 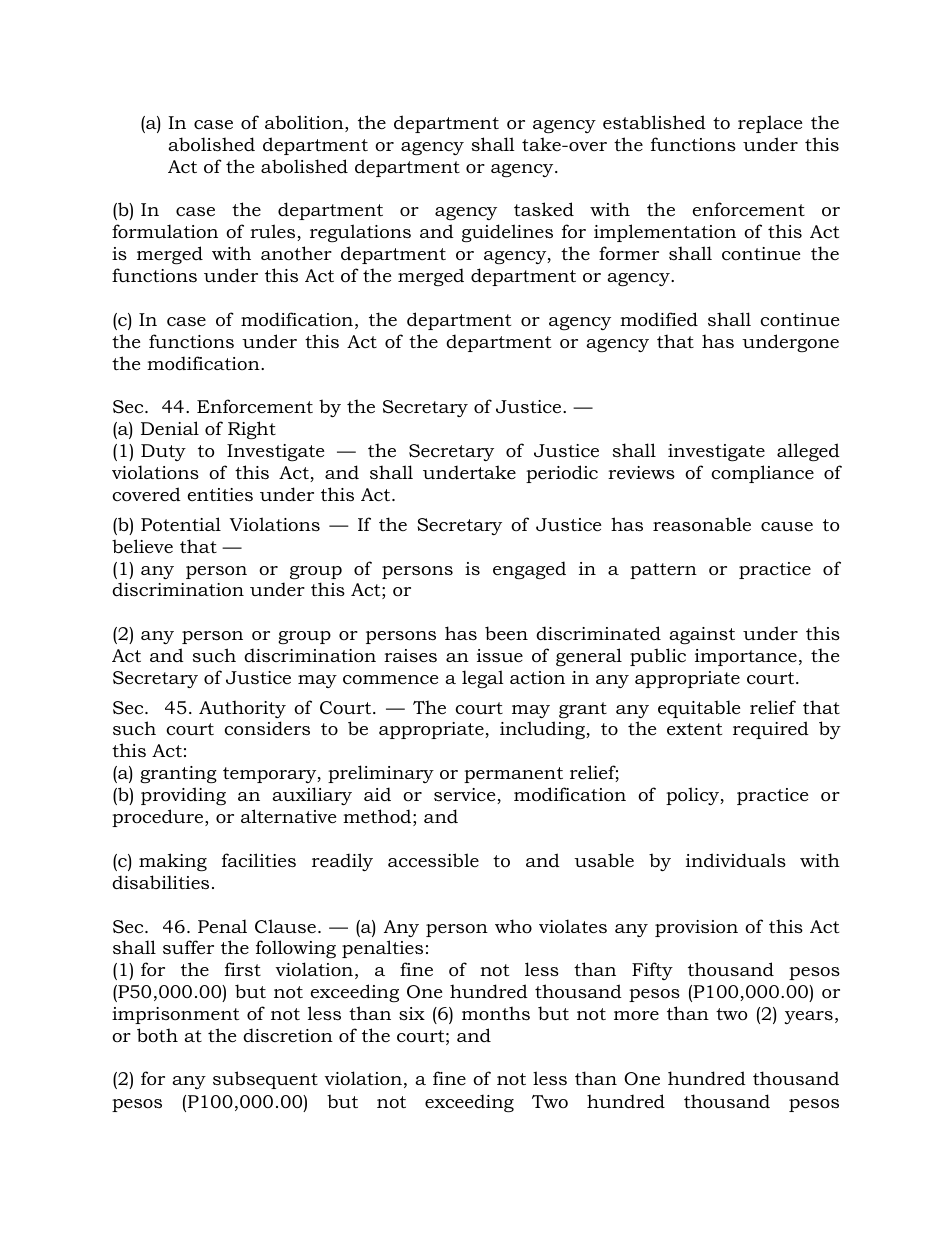 What do you see at coordinates (762, 474) in the screenshot?
I see `compliance` at bounding box center [762, 474].
